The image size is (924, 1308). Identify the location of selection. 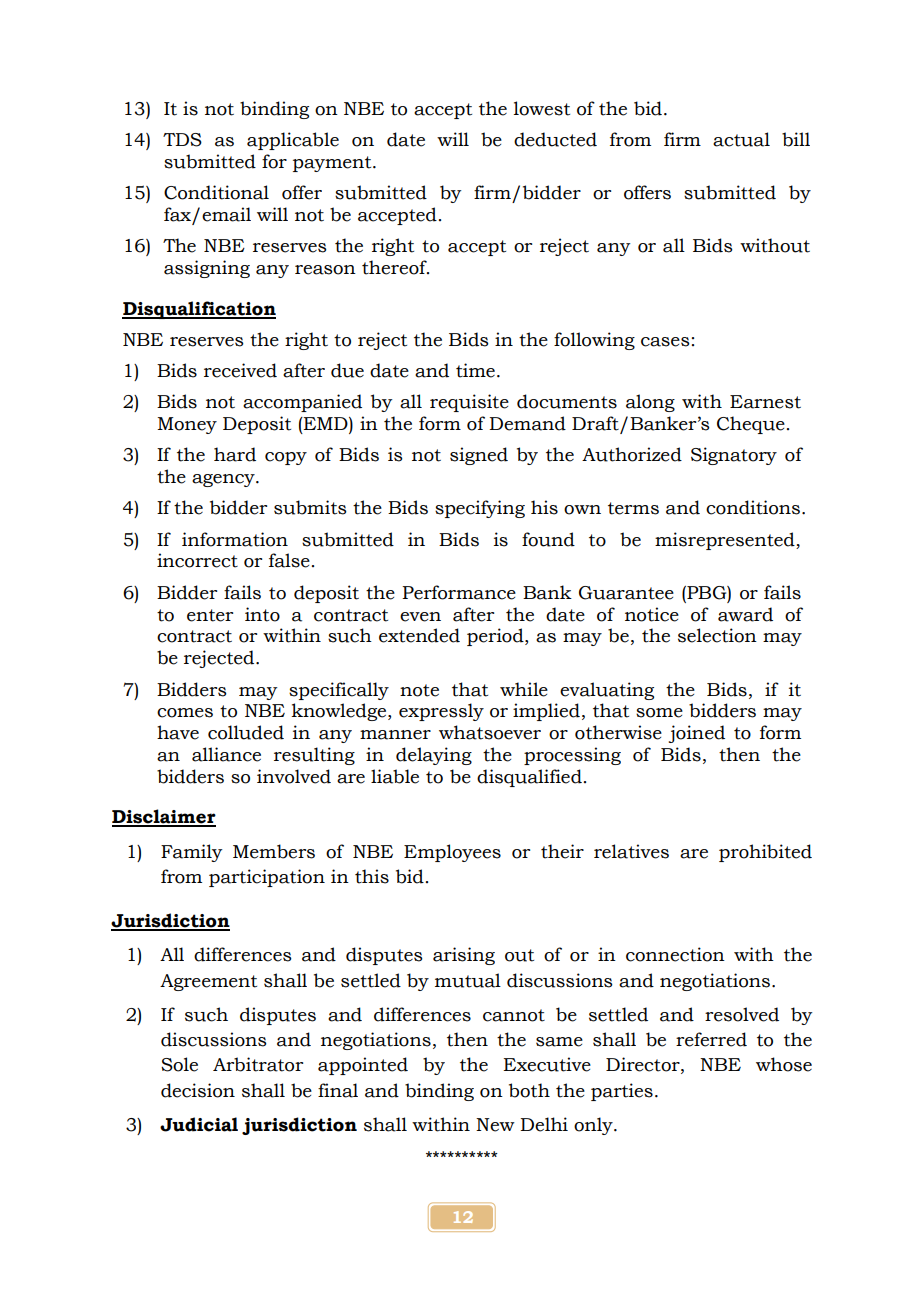
(717, 635).
